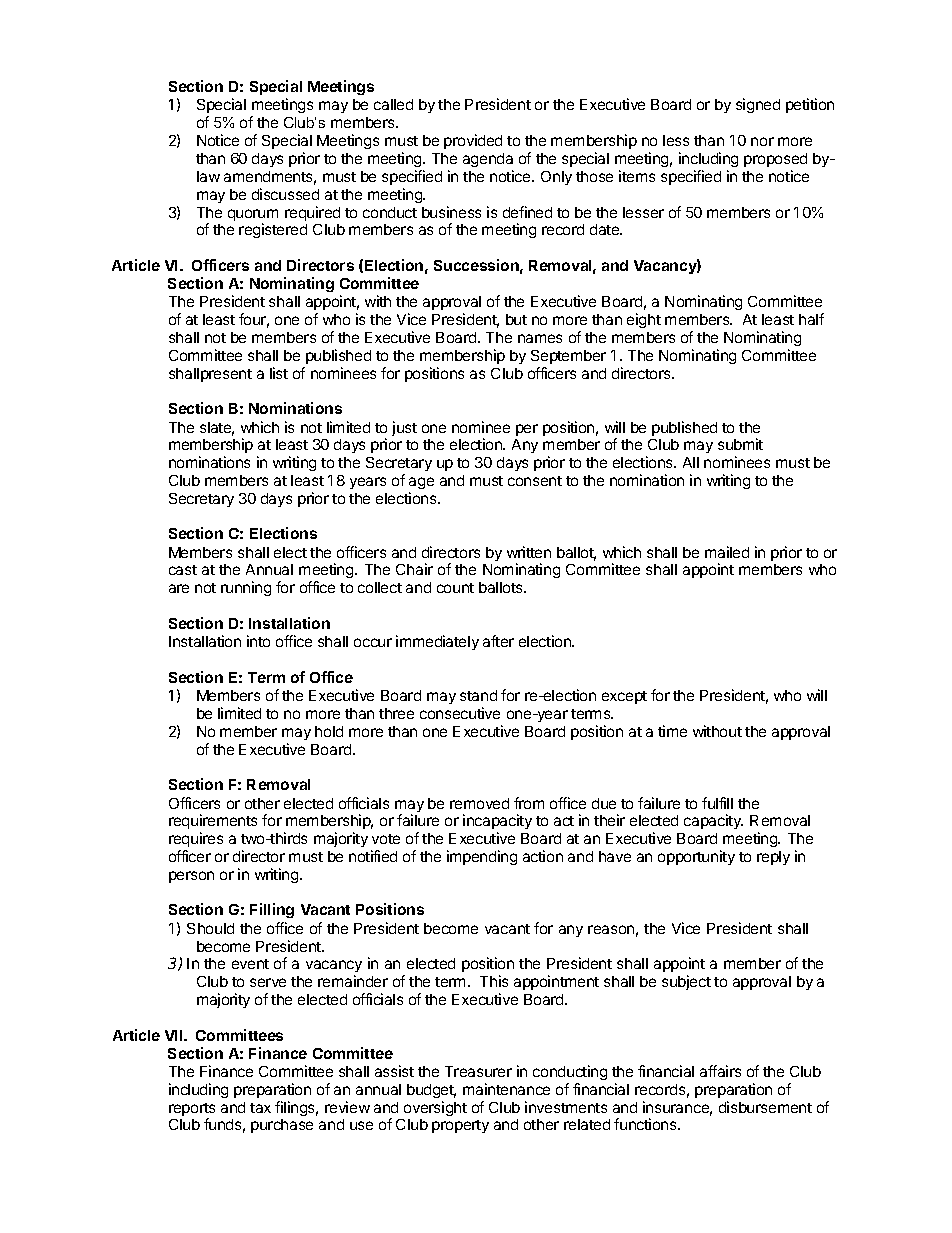 The width and height of the page is (952, 1233). Describe the element at coordinates (540, 338) in the page. I see `names` at that location.
